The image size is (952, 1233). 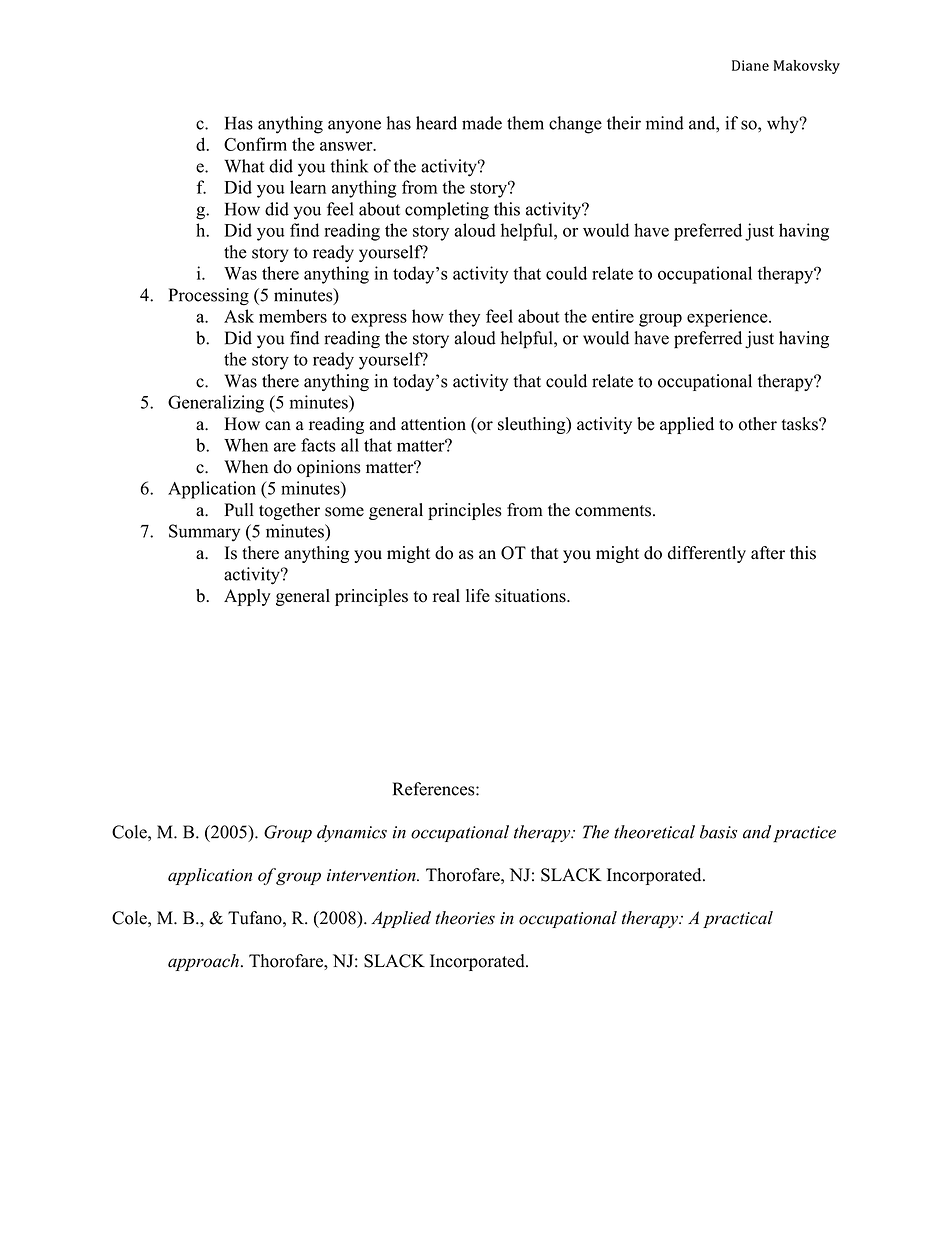 I want to click on basis, so click(x=718, y=832).
